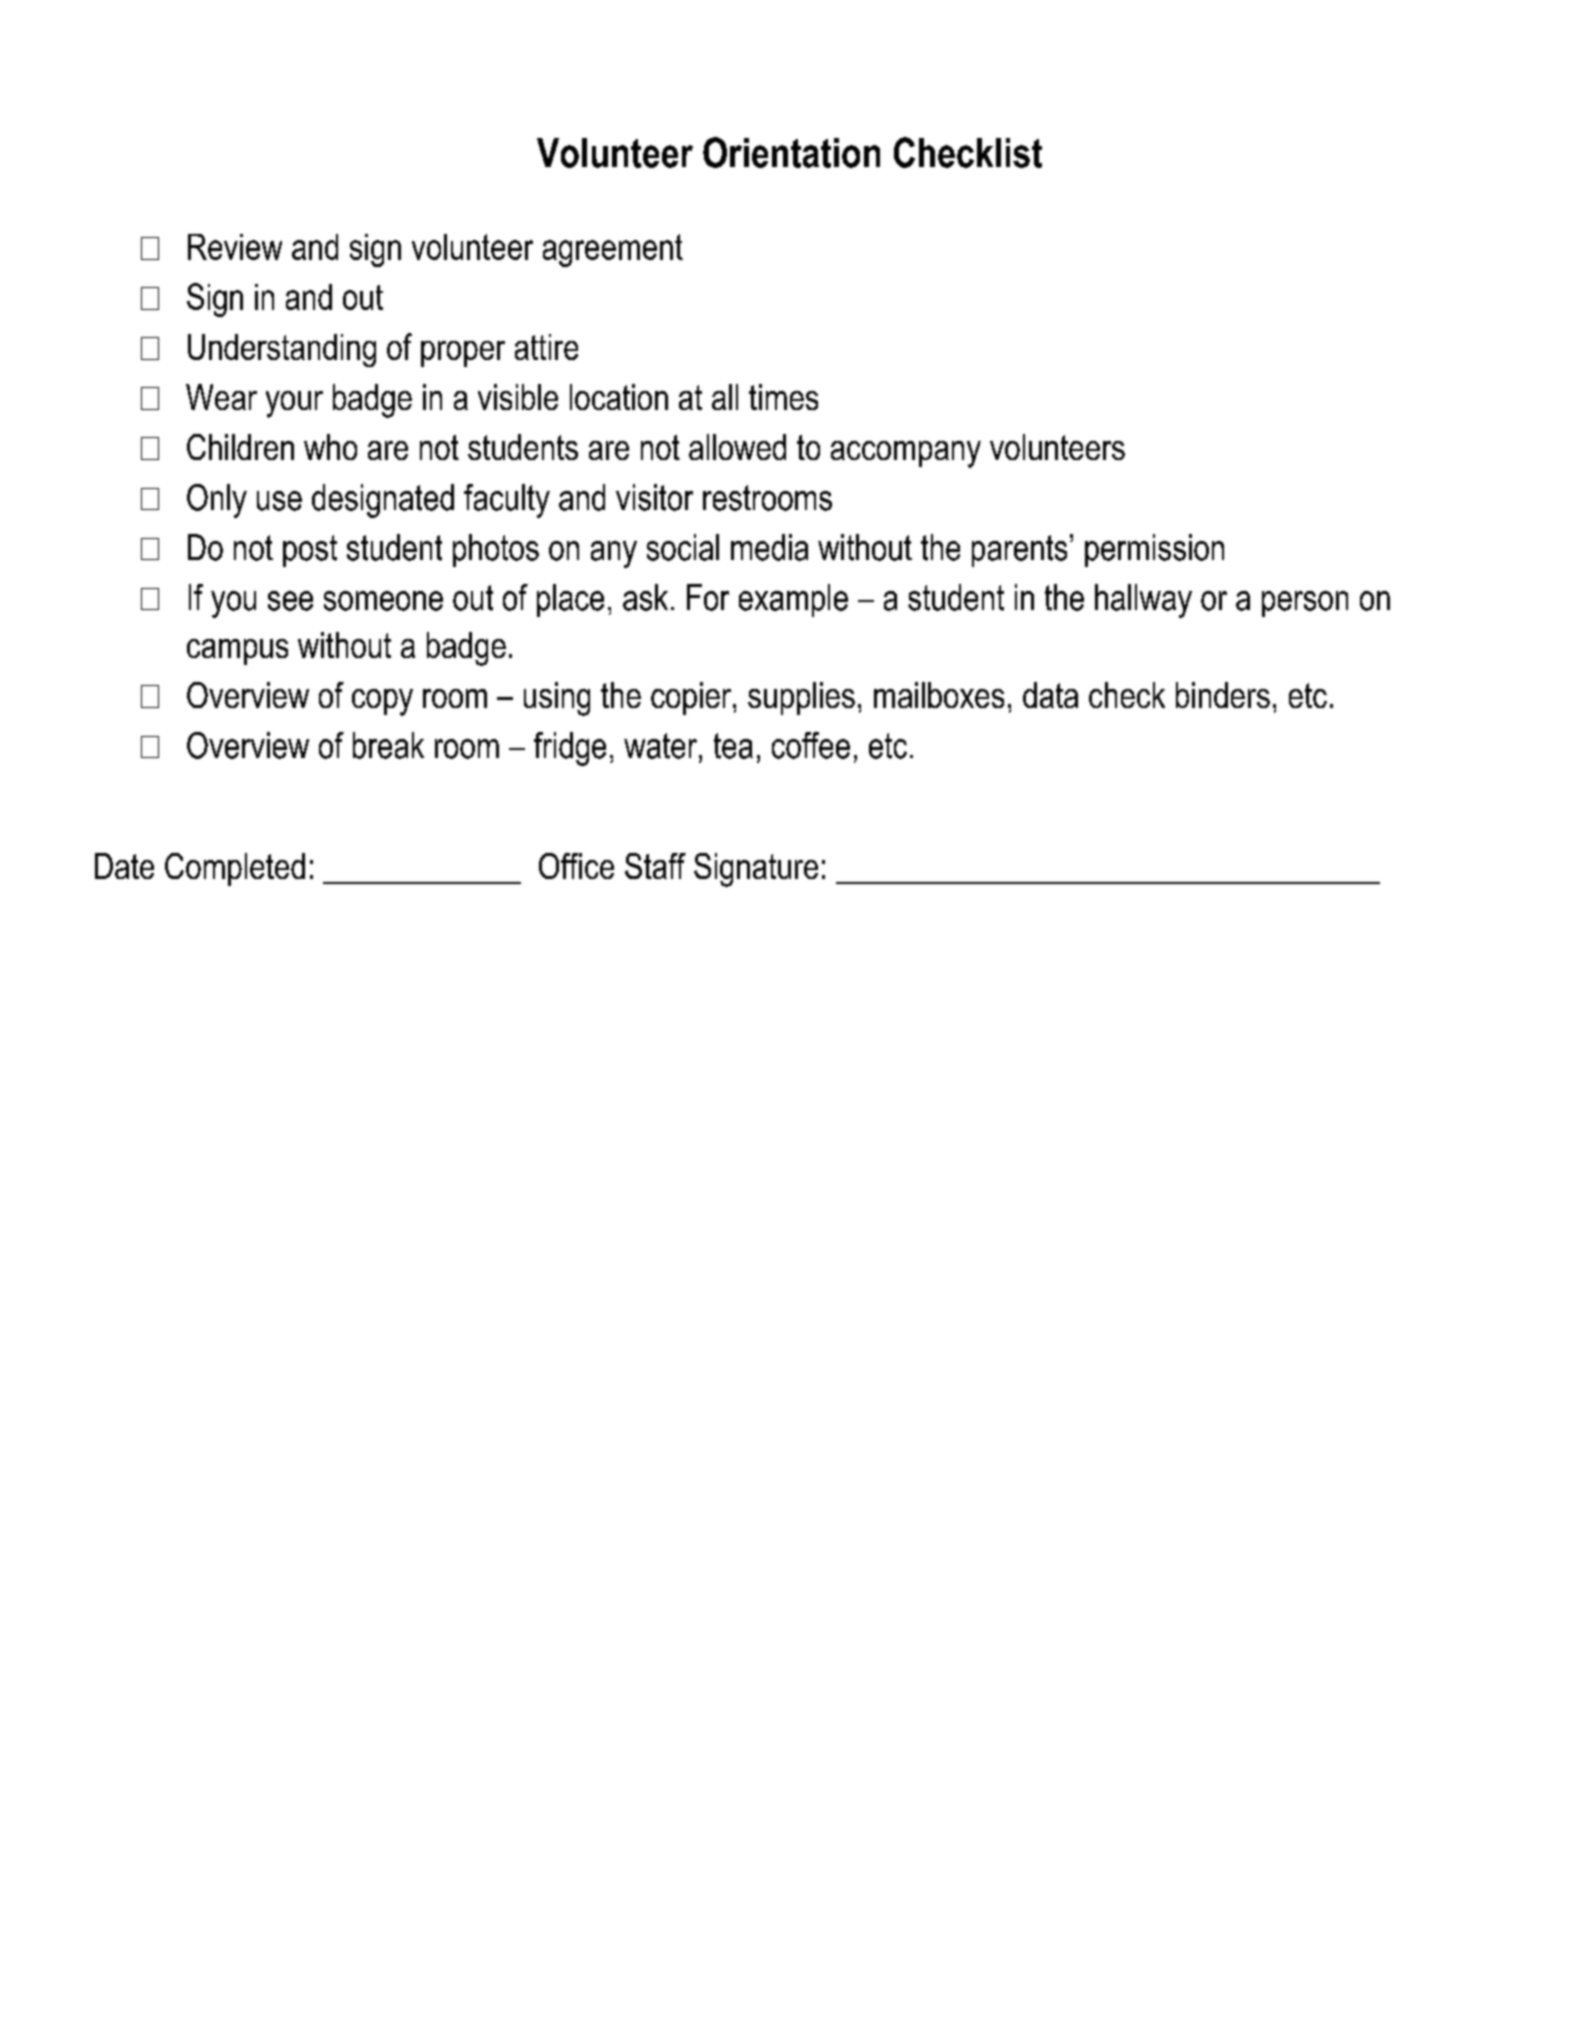 The image size is (1579, 2043). Describe the element at coordinates (235, 247) in the screenshot. I see `Review` at that location.
